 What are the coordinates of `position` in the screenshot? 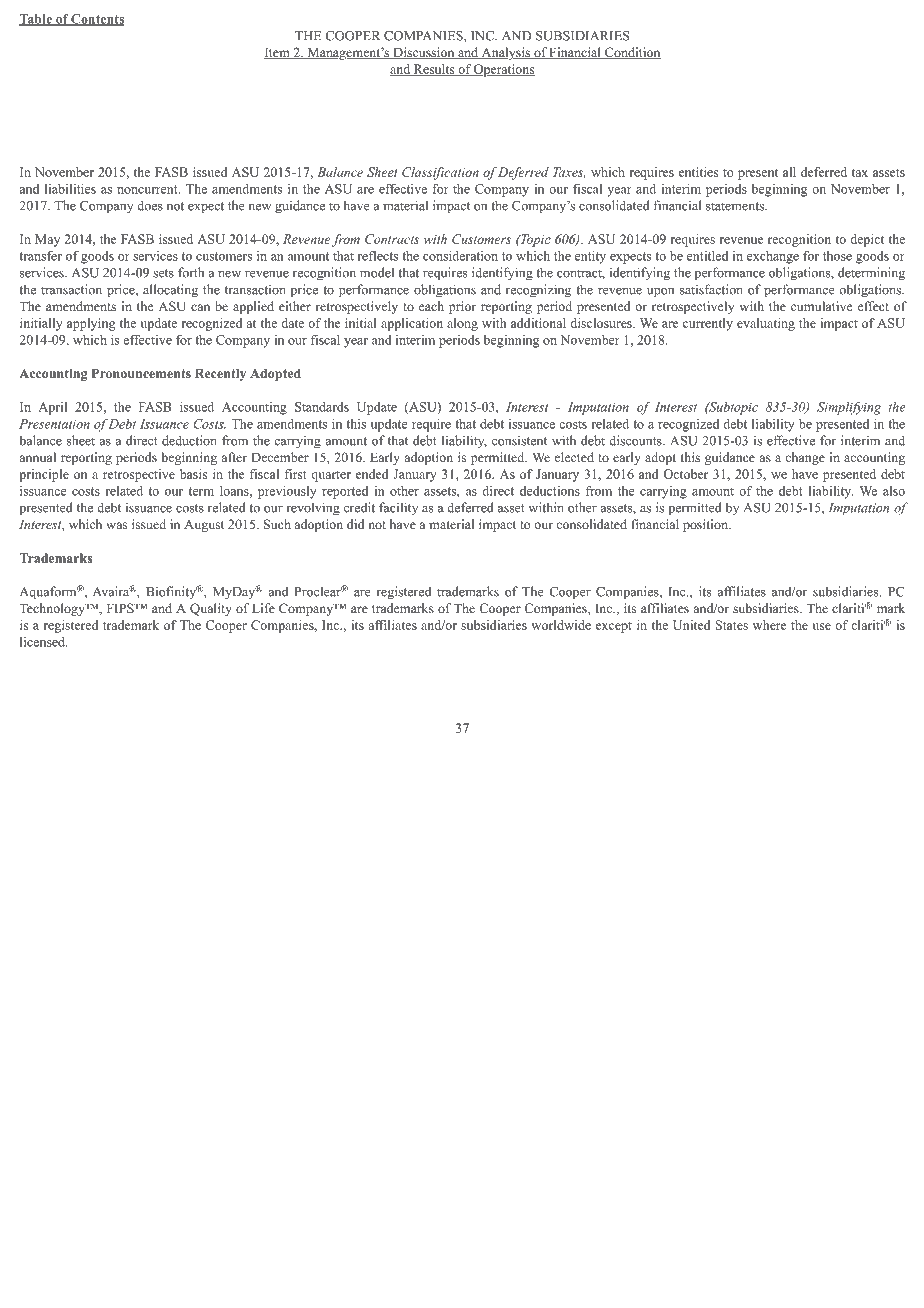 It's located at (706, 525).
